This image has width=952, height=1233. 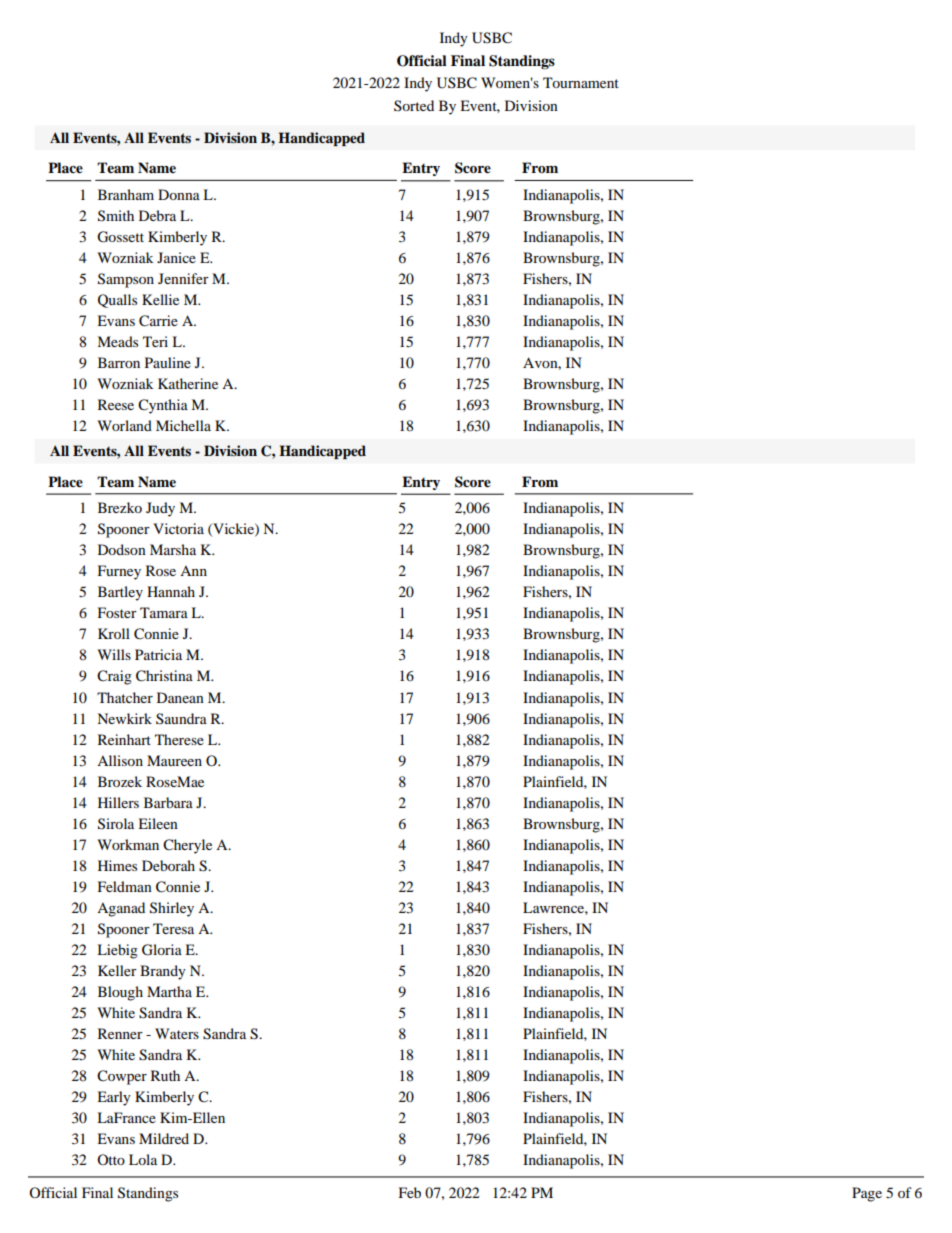 What do you see at coordinates (867, 1194) in the image?
I see `Page` at bounding box center [867, 1194].
